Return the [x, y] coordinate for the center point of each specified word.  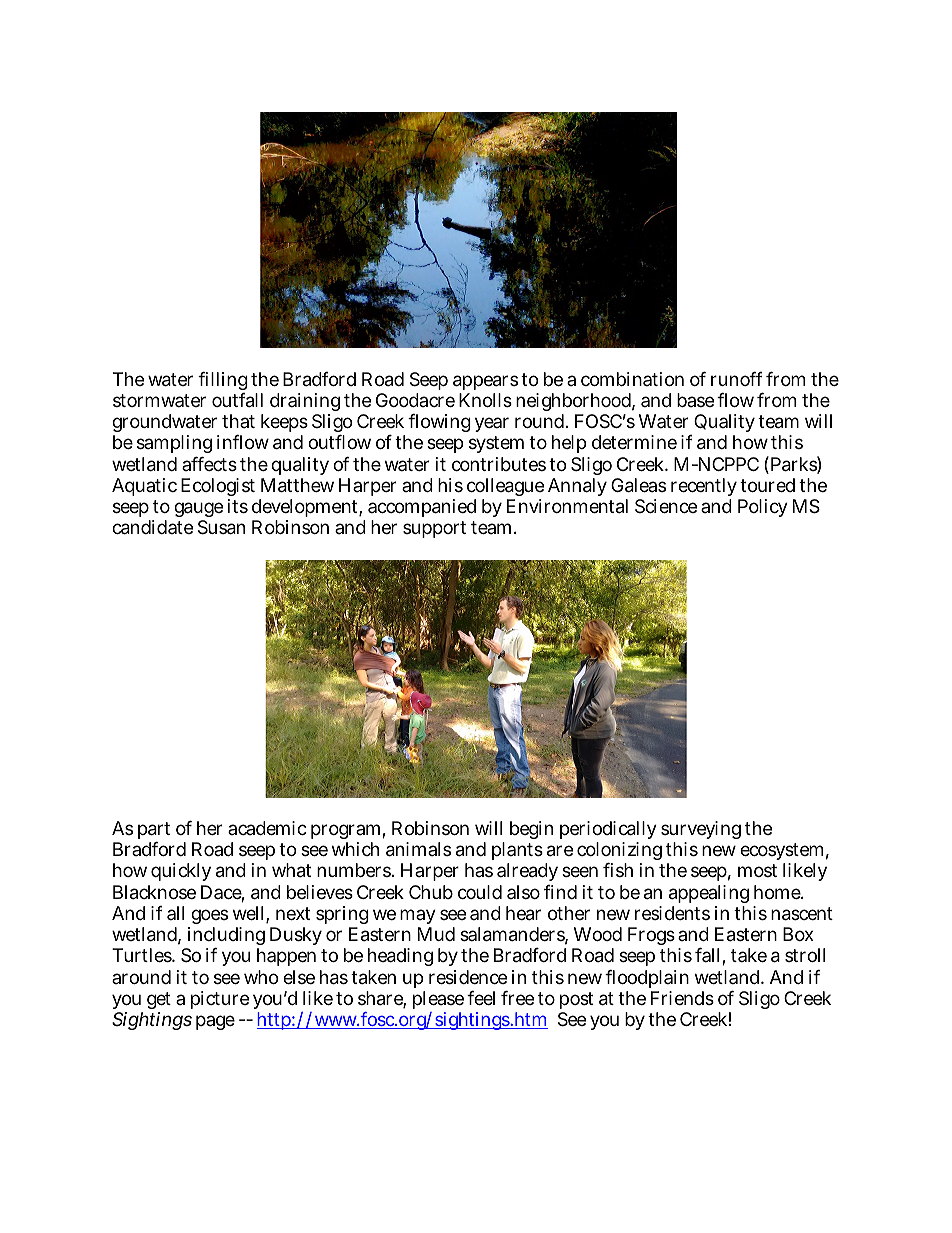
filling [223, 383]
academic [267, 828]
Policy [763, 508]
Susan [221, 527]
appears [485, 382]
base [697, 400]
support [434, 529]
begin [531, 830]
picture [220, 1000]
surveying [701, 832]
